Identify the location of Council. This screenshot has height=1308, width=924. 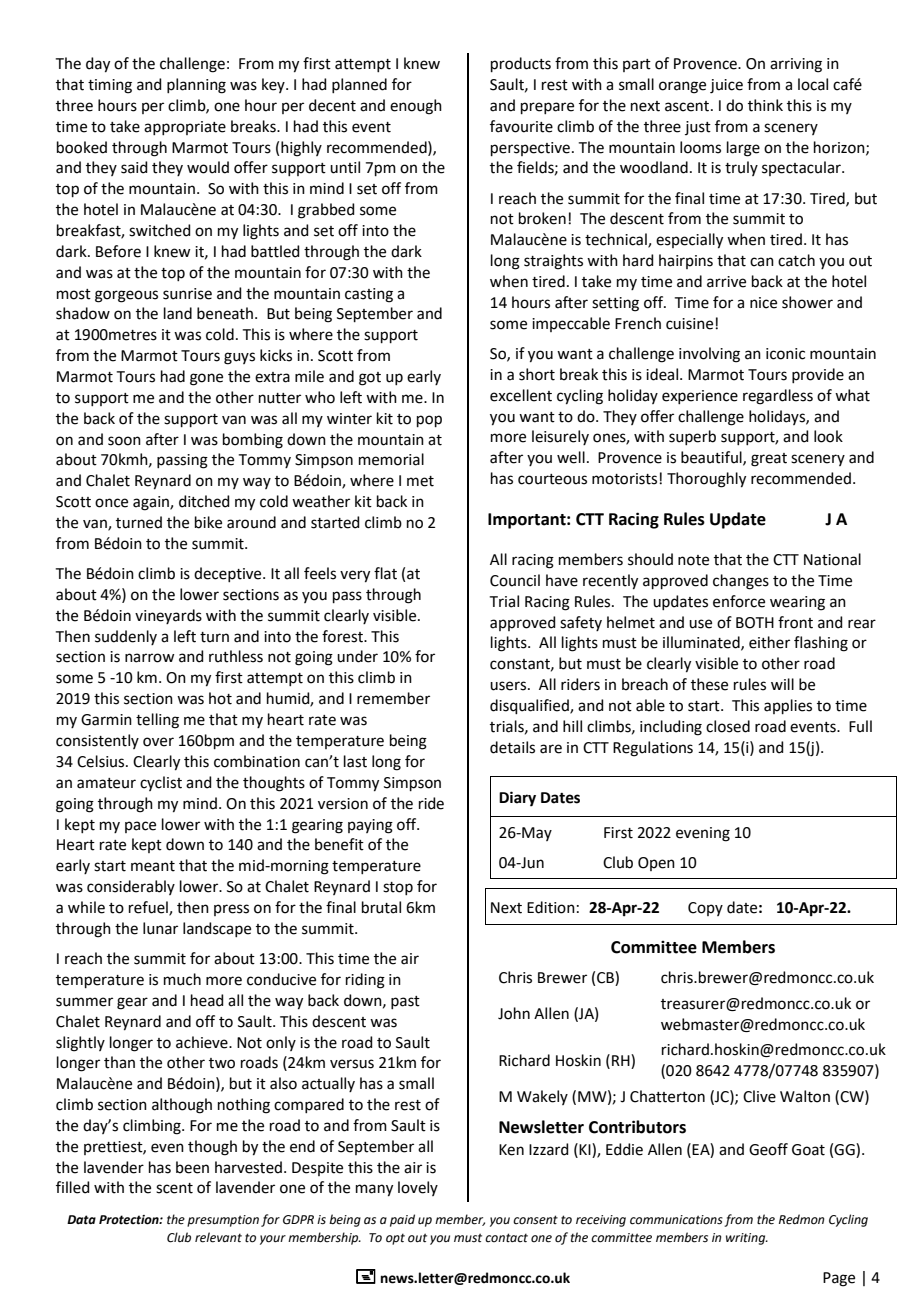
(515, 580).
